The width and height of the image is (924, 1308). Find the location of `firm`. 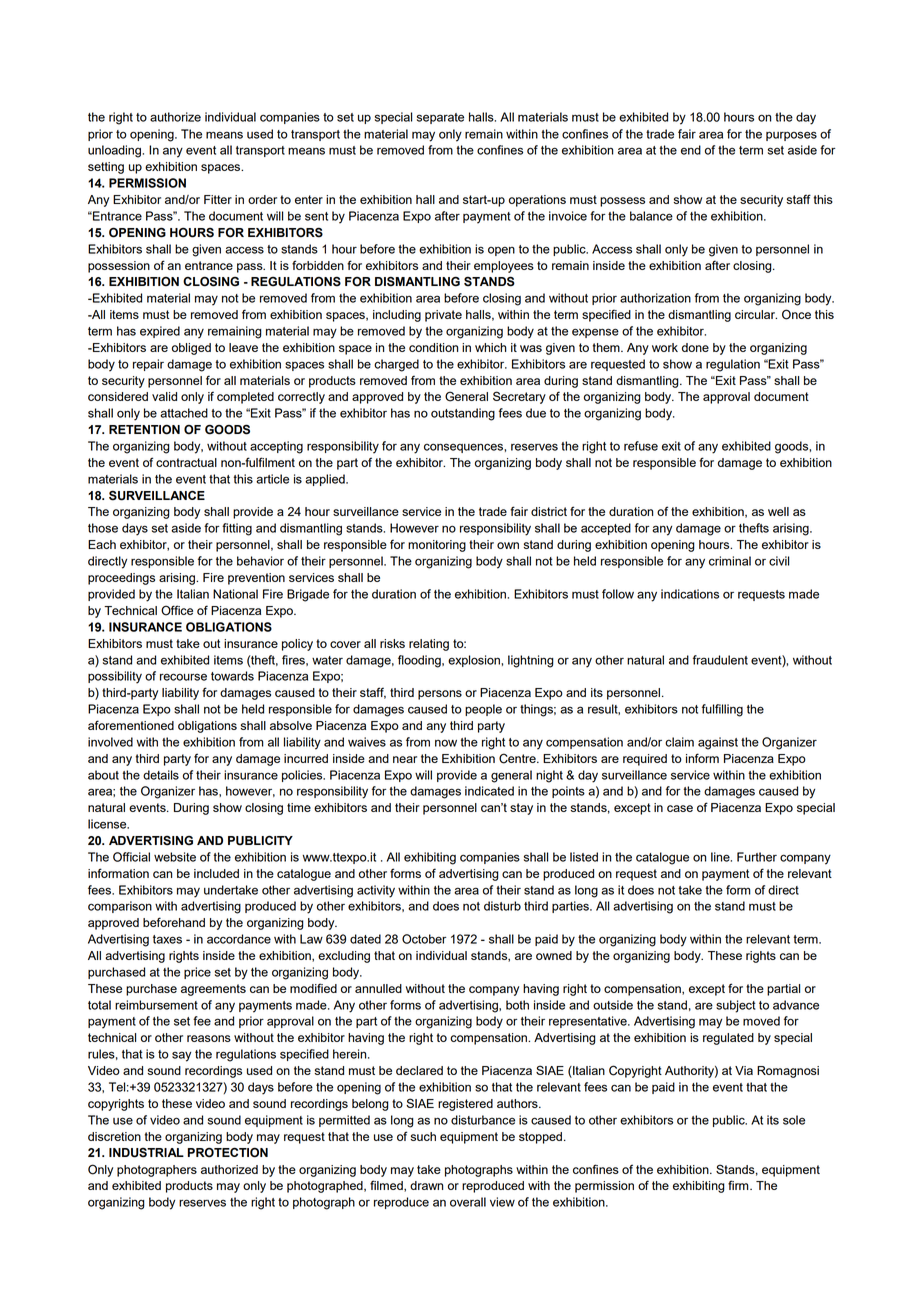

firm is located at coordinates (739, 1185).
